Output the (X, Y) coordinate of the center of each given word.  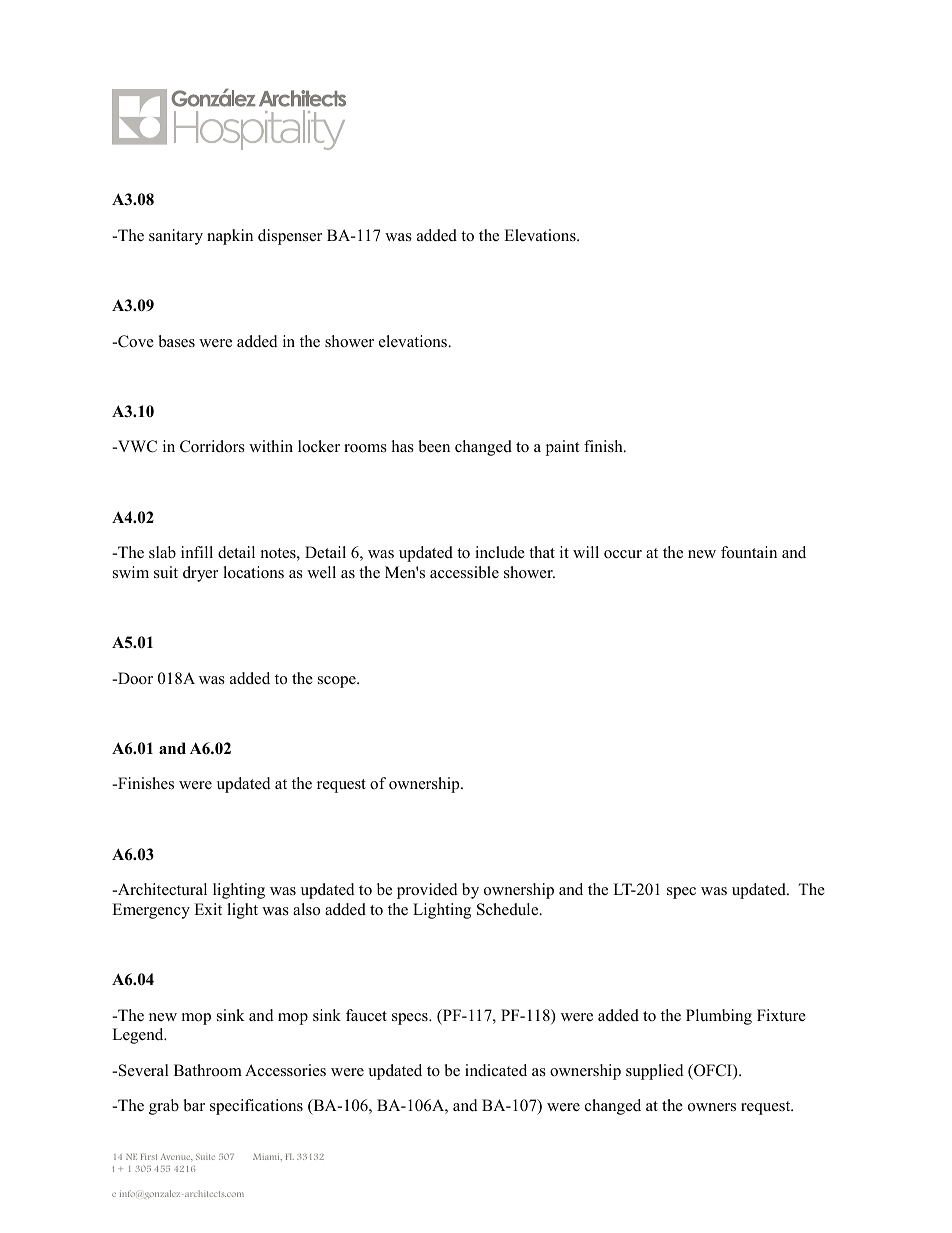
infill (197, 552)
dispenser (290, 237)
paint (562, 448)
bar (194, 1105)
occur (623, 554)
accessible (464, 572)
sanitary (176, 237)
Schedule (509, 909)
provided (427, 891)
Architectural (161, 889)
